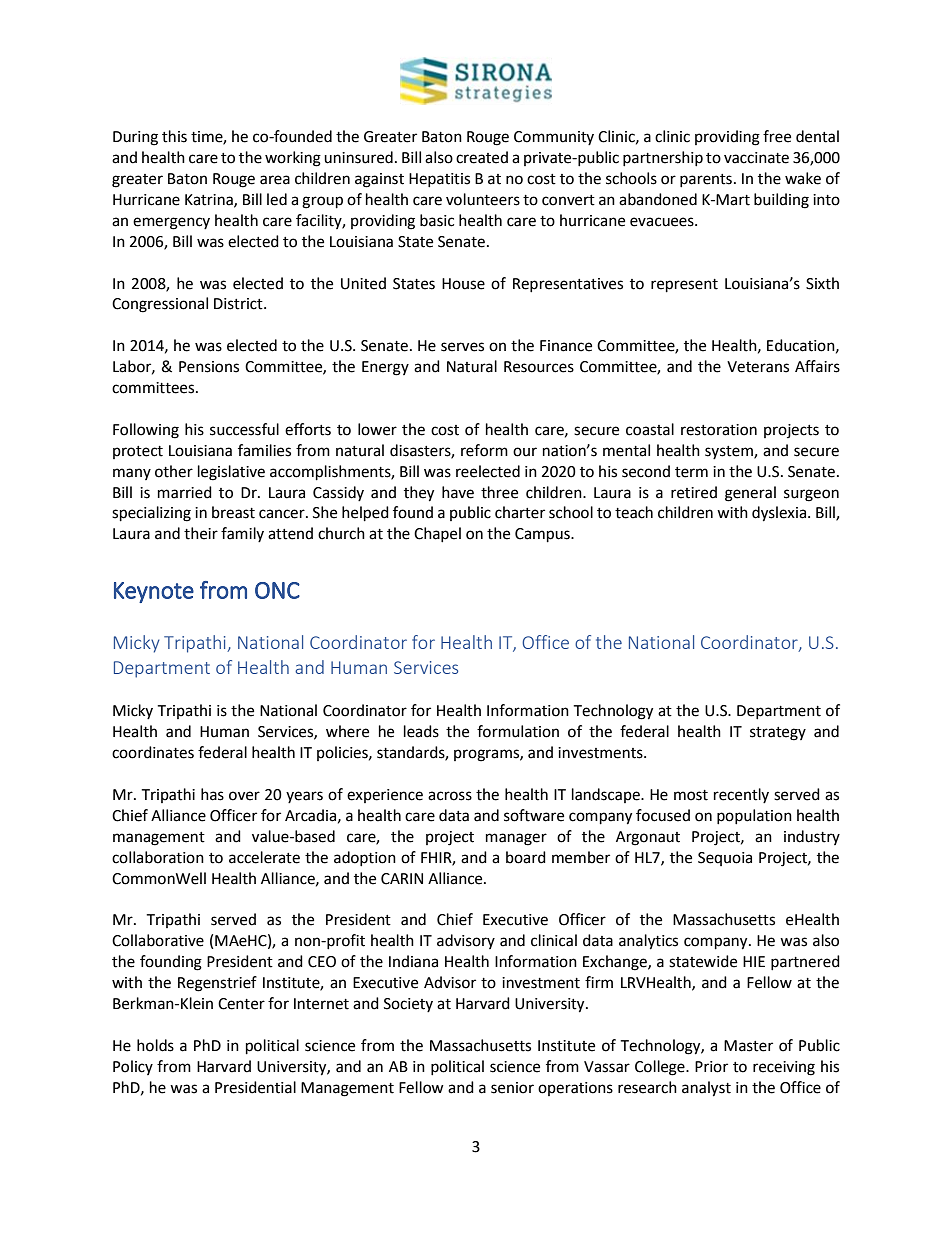  What do you see at coordinates (516, 839) in the screenshot?
I see `manager` at bounding box center [516, 839].
